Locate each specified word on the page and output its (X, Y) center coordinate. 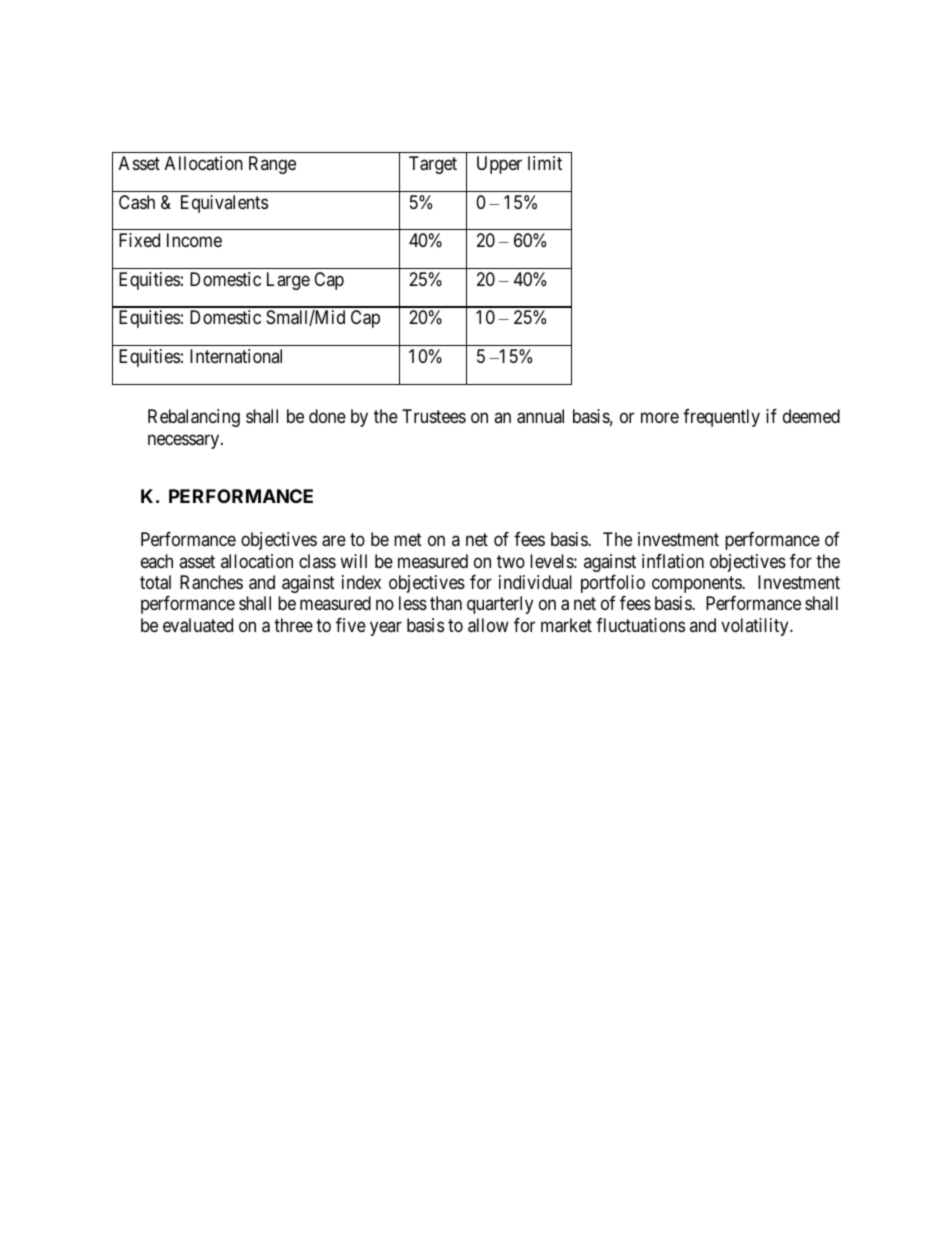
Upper (499, 165)
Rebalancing (194, 418)
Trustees (434, 416)
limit (545, 163)
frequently (721, 418)
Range (272, 165)
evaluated (198, 625)
